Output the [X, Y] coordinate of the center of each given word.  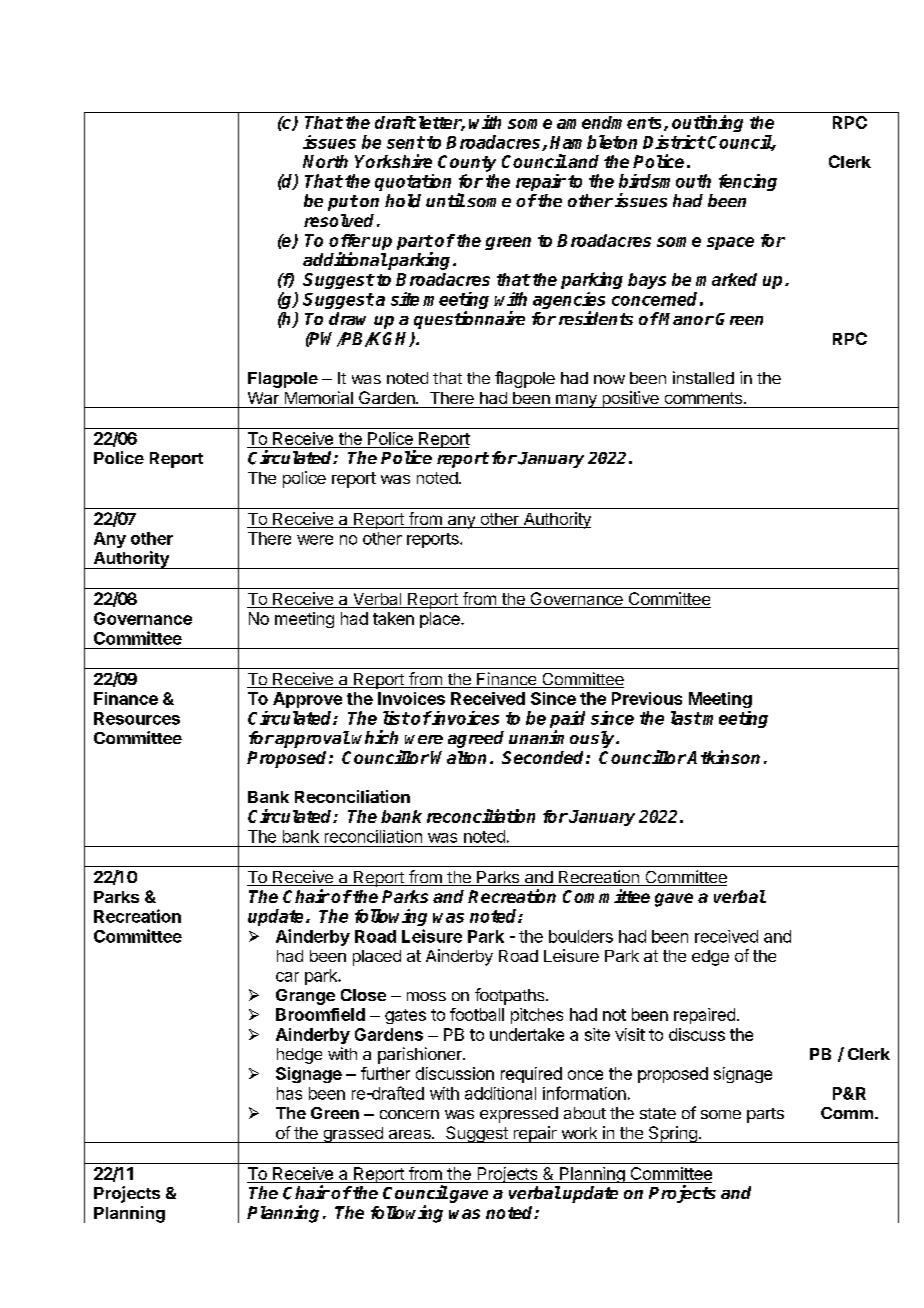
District [674, 142]
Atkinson [723, 757]
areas [411, 1134]
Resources [137, 718]
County [467, 163]
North [325, 161]
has [289, 1093]
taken [393, 618]
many [576, 401]
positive [630, 399]
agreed [476, 739]
